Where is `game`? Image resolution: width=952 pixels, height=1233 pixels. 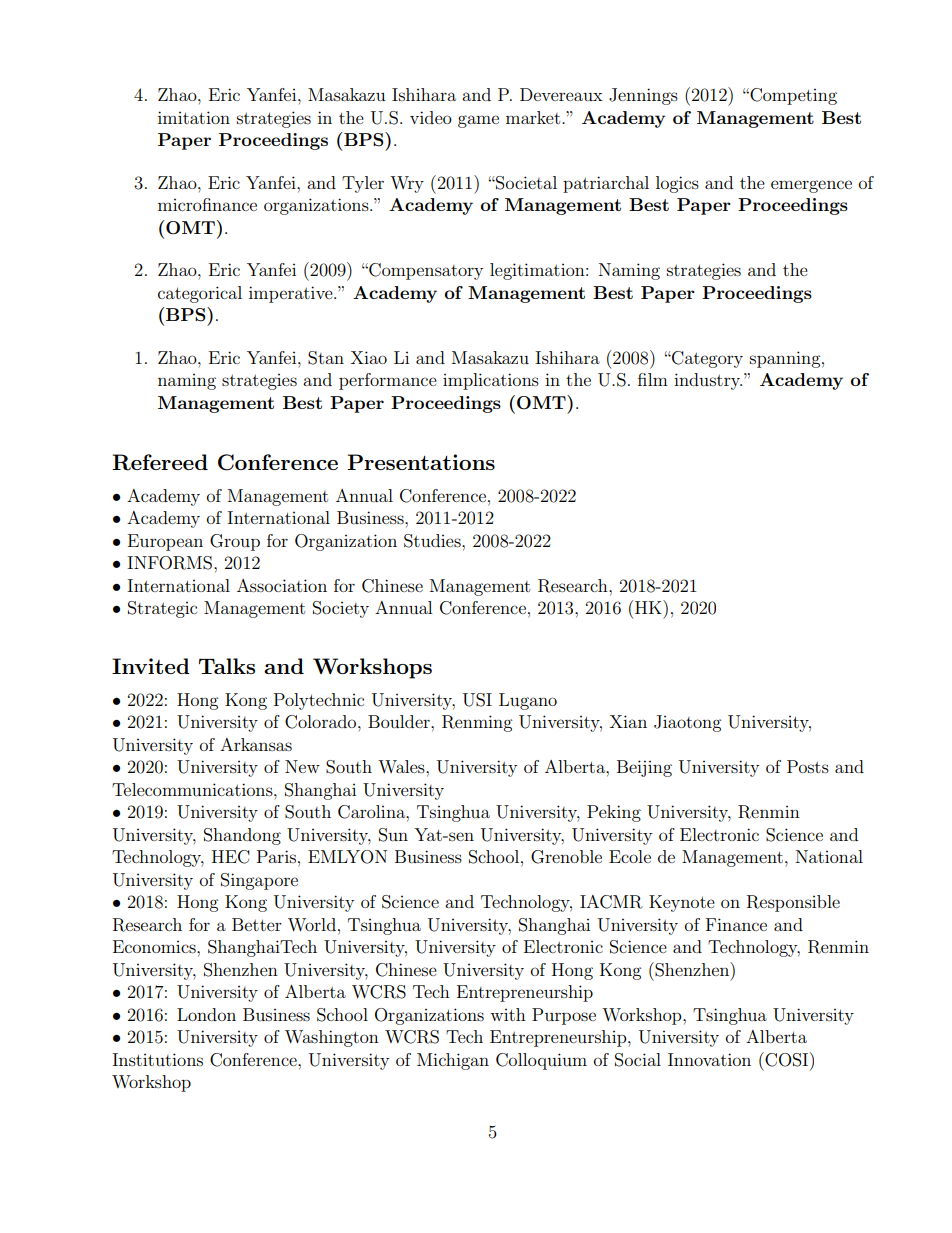
game is located at coordinates (478, 121).
